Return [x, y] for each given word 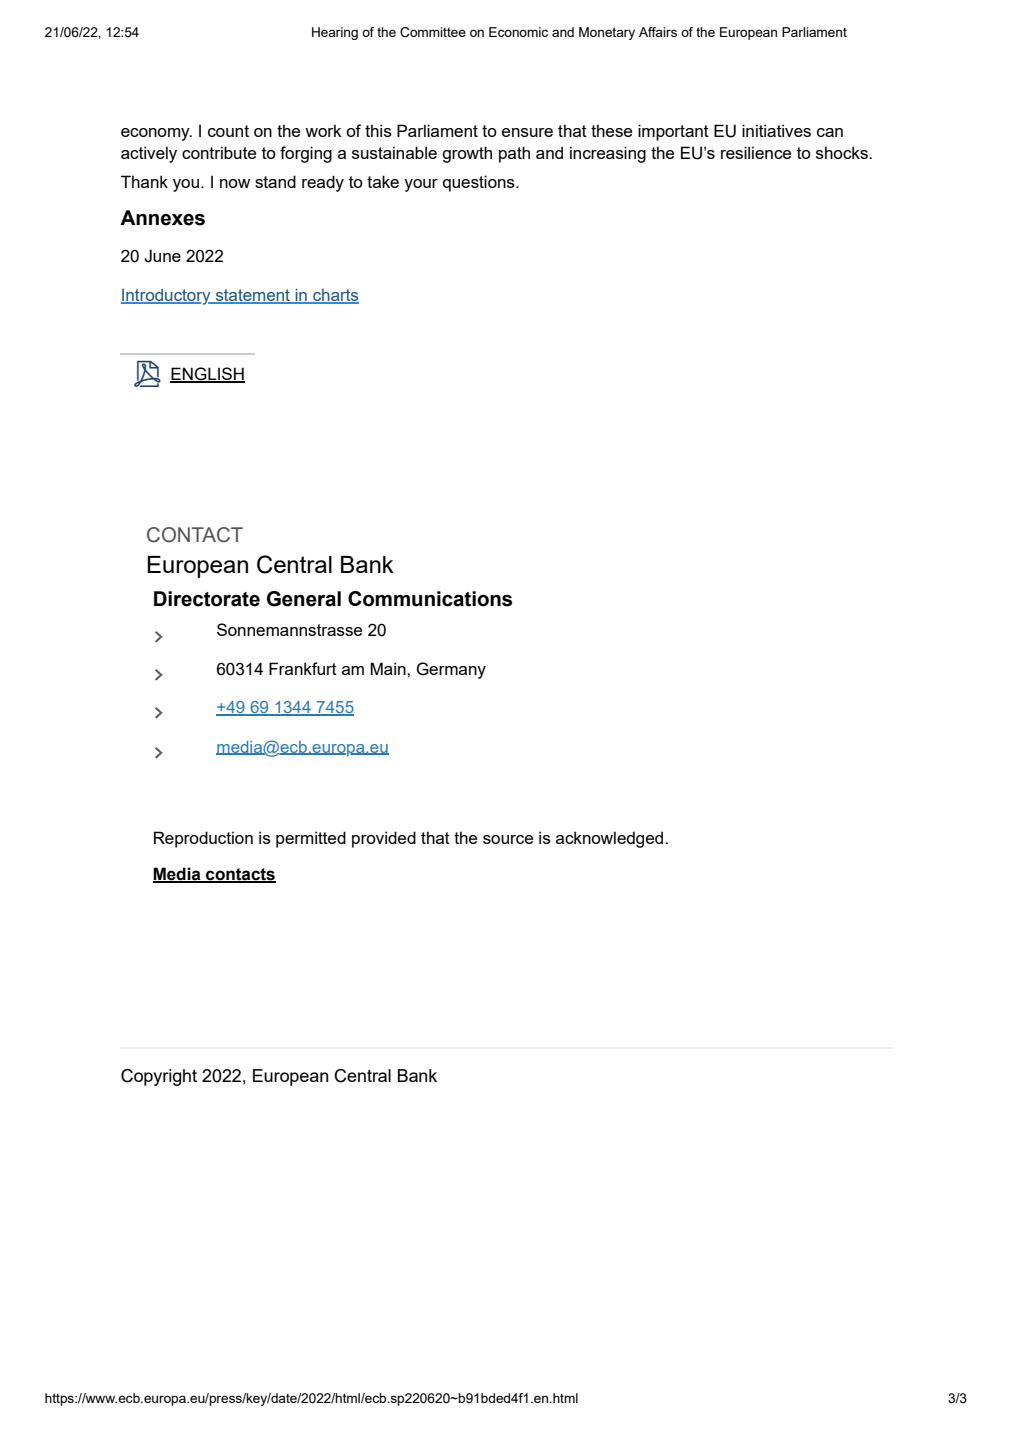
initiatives [776, 130]
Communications [430, 599]
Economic [518, 32]
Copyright [159, 1077]
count [228, 131]
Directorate [207, 599]
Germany [451, 670]
